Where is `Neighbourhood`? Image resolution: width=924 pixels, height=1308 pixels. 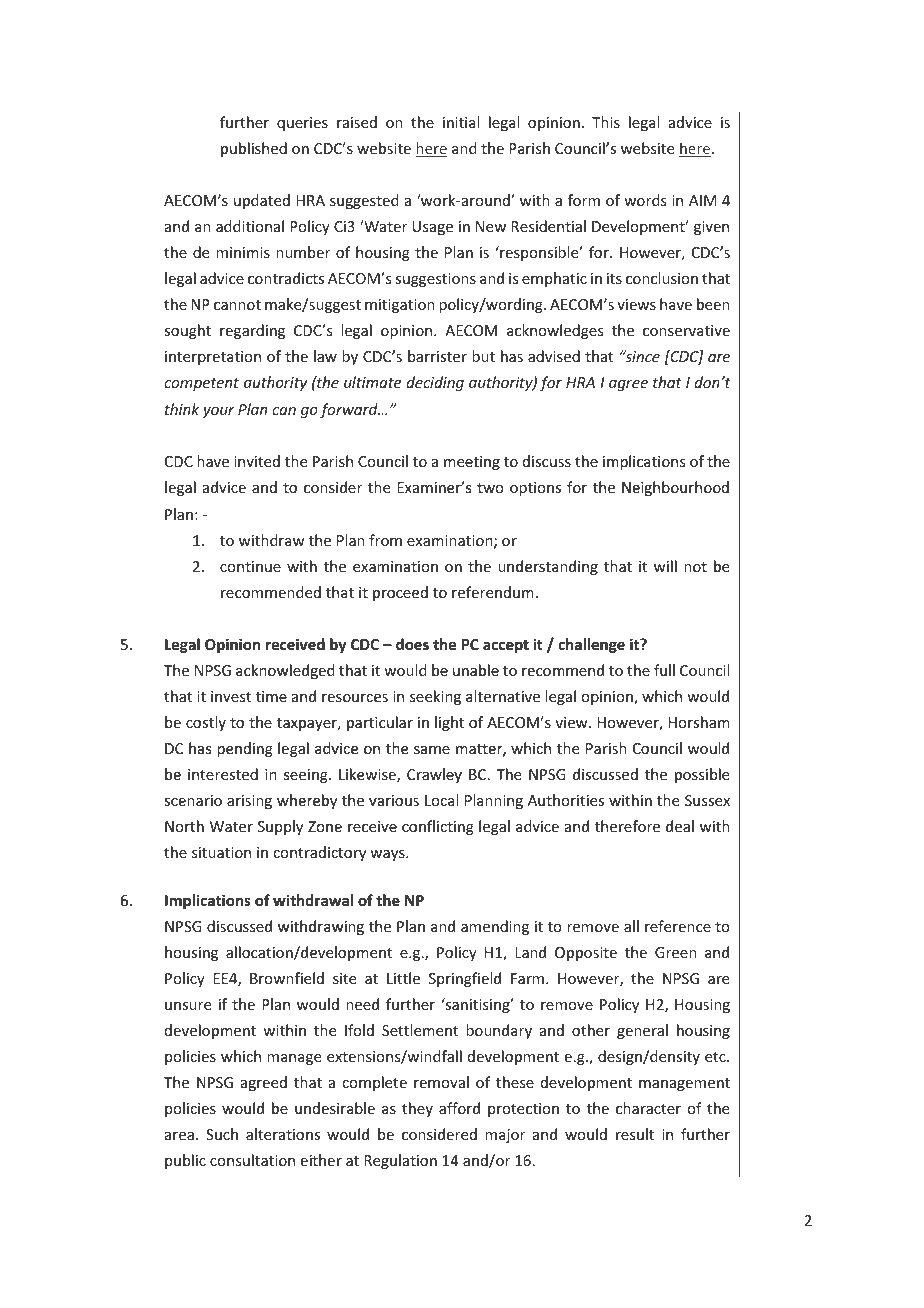
Neighbourhood is located at coordinates (675, 488).
